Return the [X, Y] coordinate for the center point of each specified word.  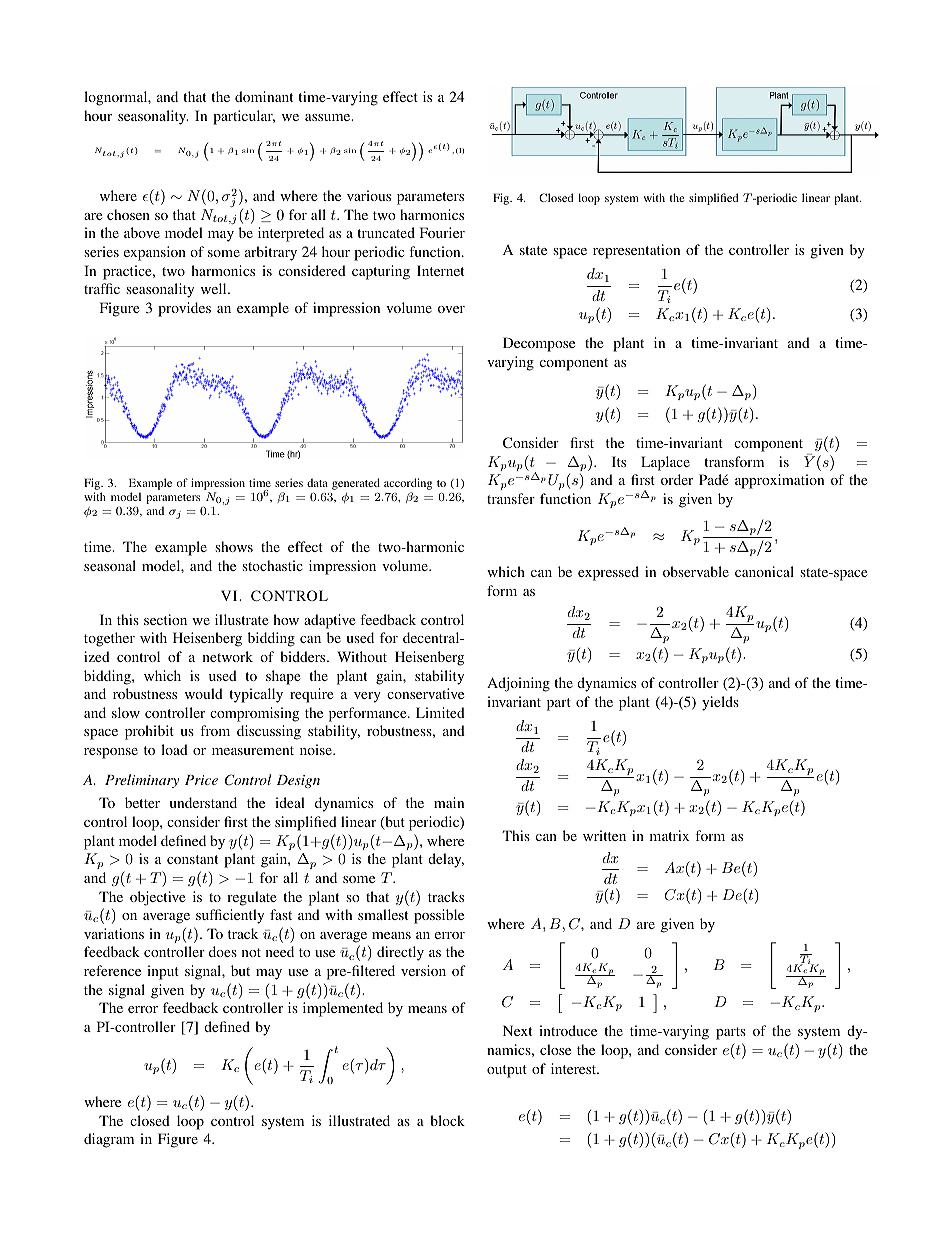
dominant [264, 96]
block [447, 1120]
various [369, 195]
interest [575, 1068]
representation [636, 251]
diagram [109, 1140]
